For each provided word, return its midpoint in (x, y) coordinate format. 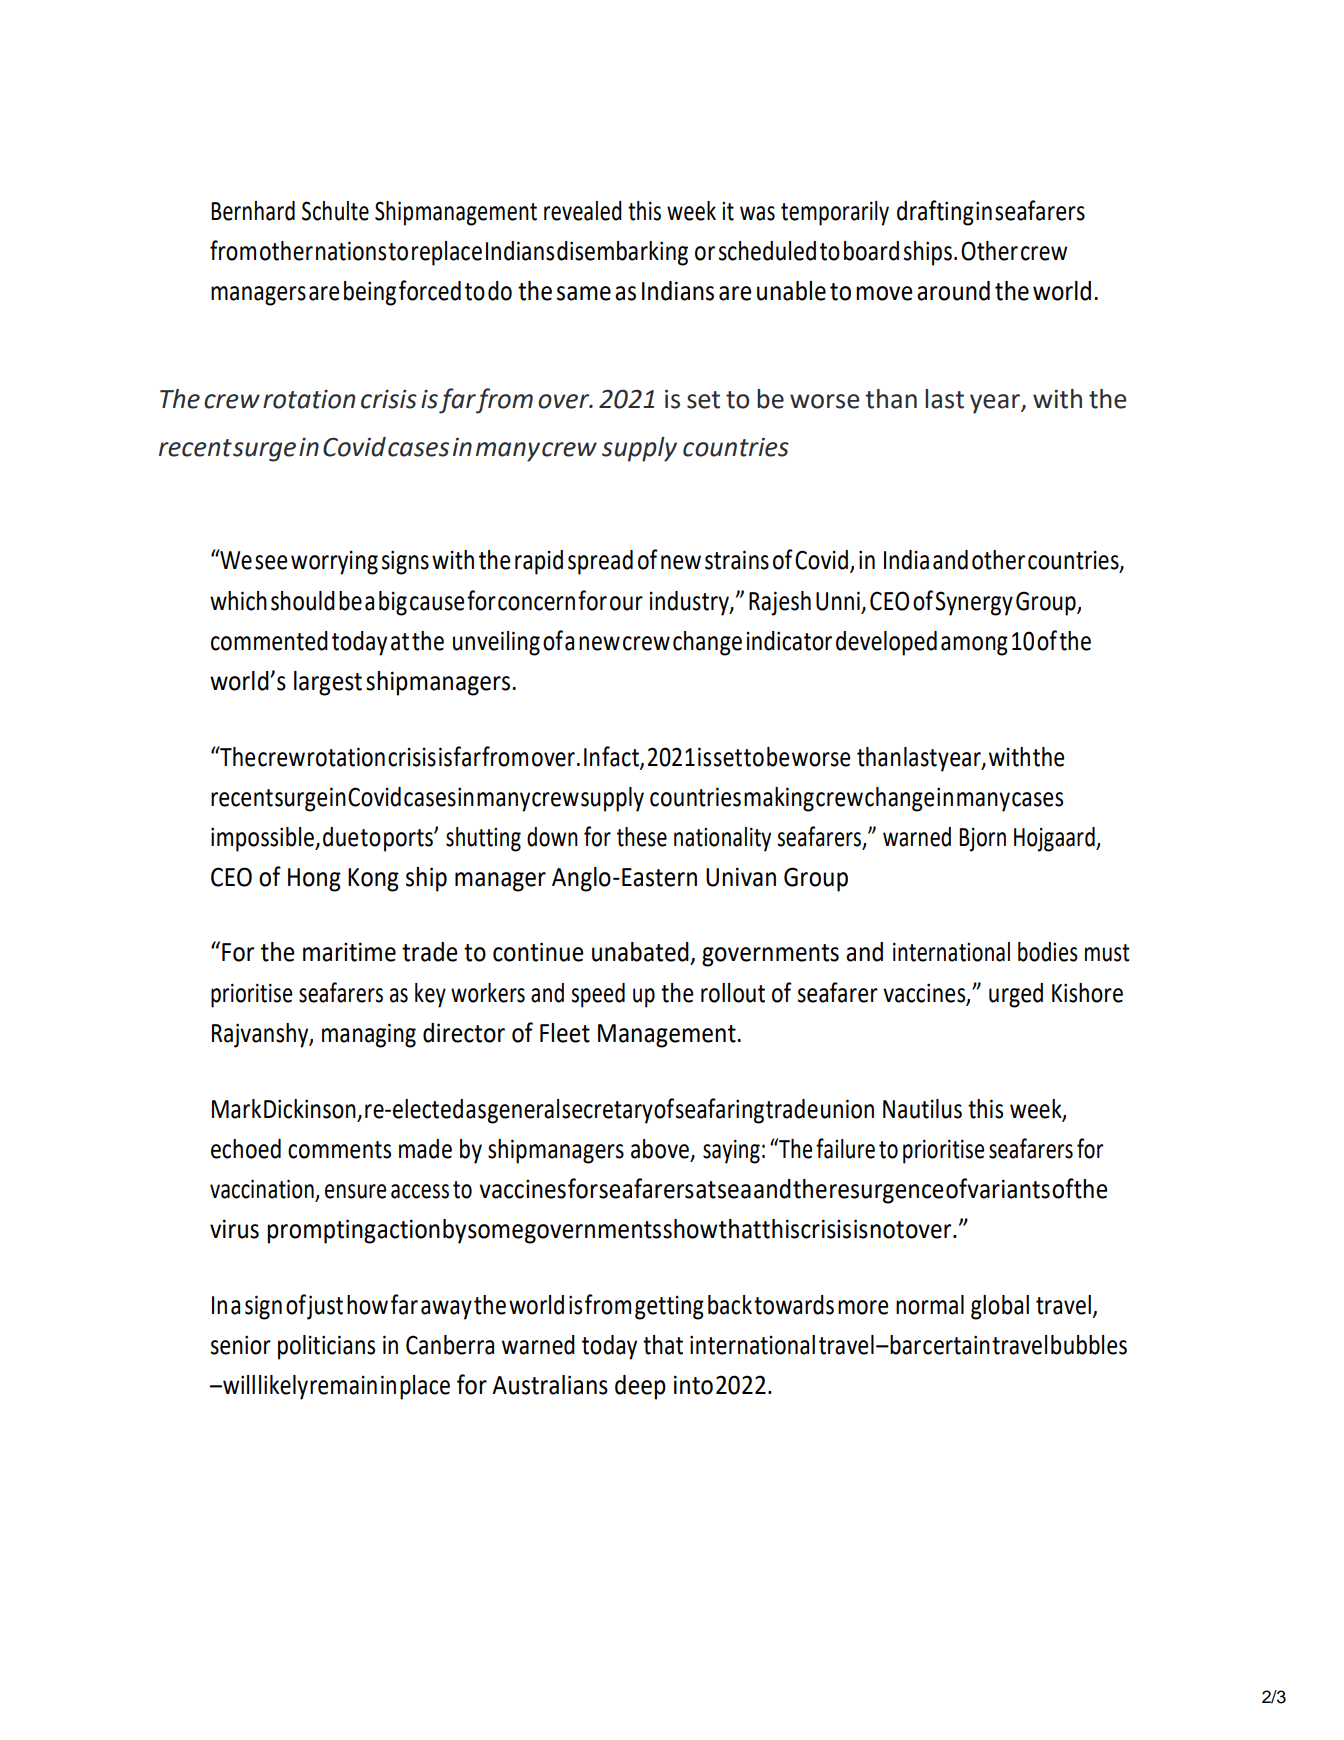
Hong (314, 880)
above (660, 1149)
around (953, 291)
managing (369, 1035)
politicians (326, 1347)
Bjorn (982, 840)
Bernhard (253, 211)
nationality (722, 839)
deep (640, 1387)
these (642, 837)
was (757, 213)
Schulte (335, 211)
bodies (1048, 952)
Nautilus (922, 1109)
